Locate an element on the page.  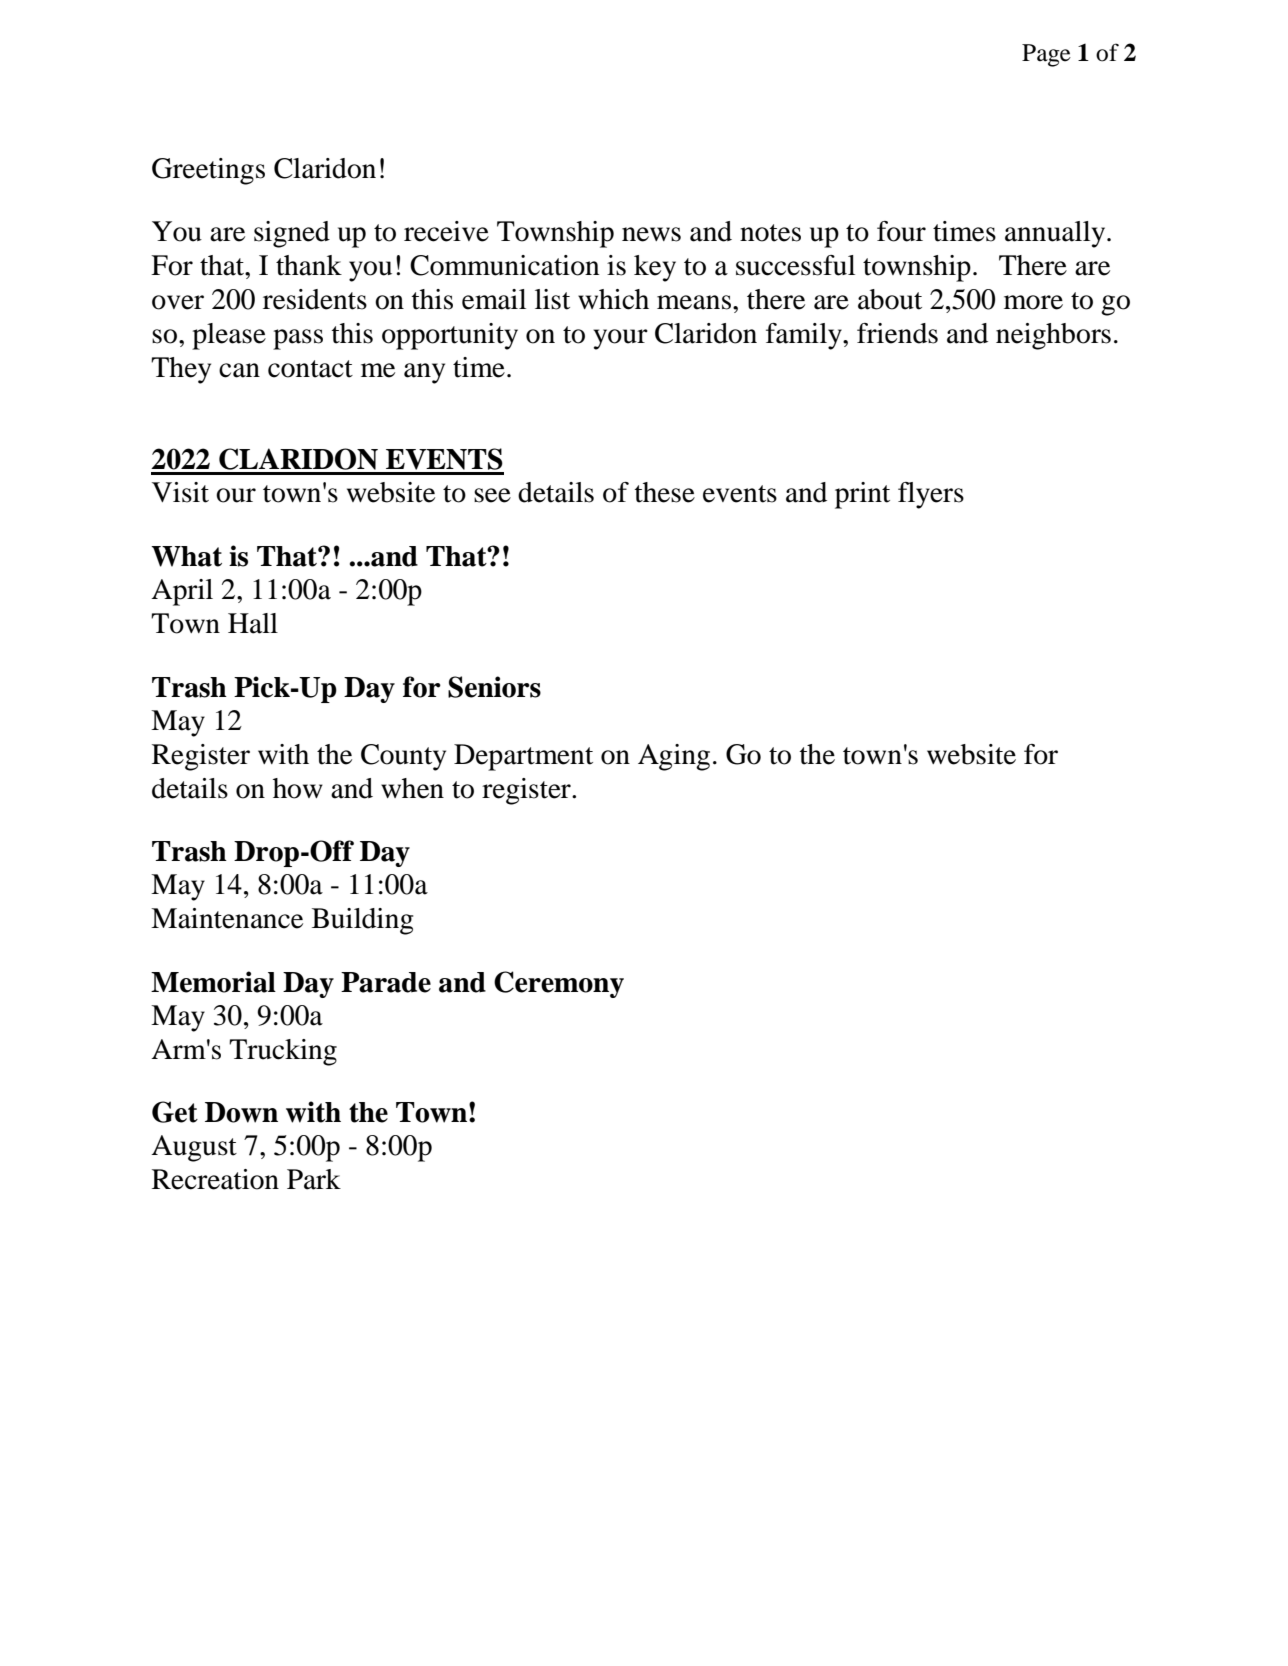
news is located at coordinates (651, 234).
